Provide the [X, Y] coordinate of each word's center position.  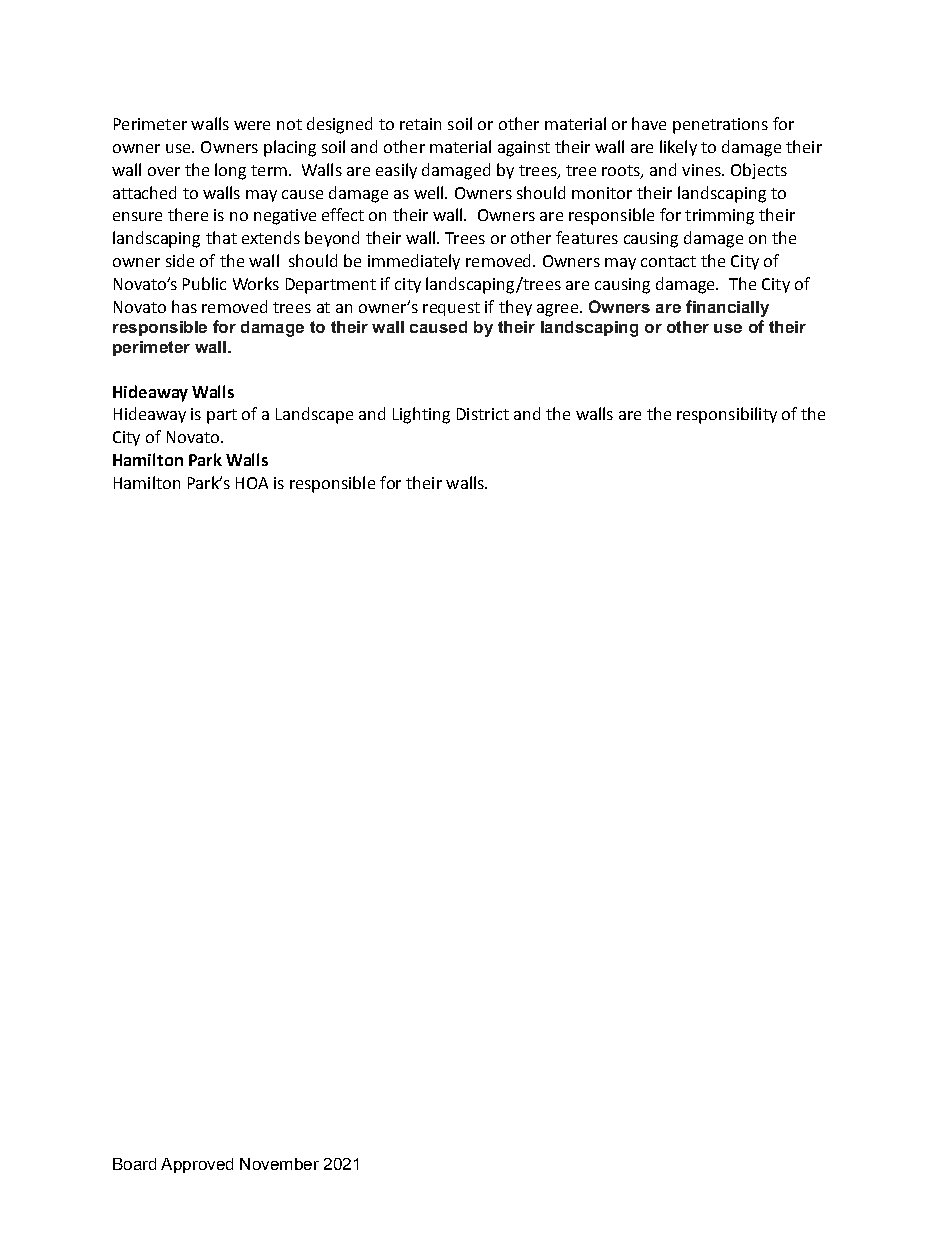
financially [727, 308]
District [483, 414]
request [451, 309]
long [230, 171]
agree [559, 310]
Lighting [421, 415]
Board [134, 1164]
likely [678, 148]
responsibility [727, 415]
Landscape [314, 415]
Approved [197, 1165]
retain [420, 124]
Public [204, 283]
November [279, 1164]
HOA [252, 483]
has [184, 306]
